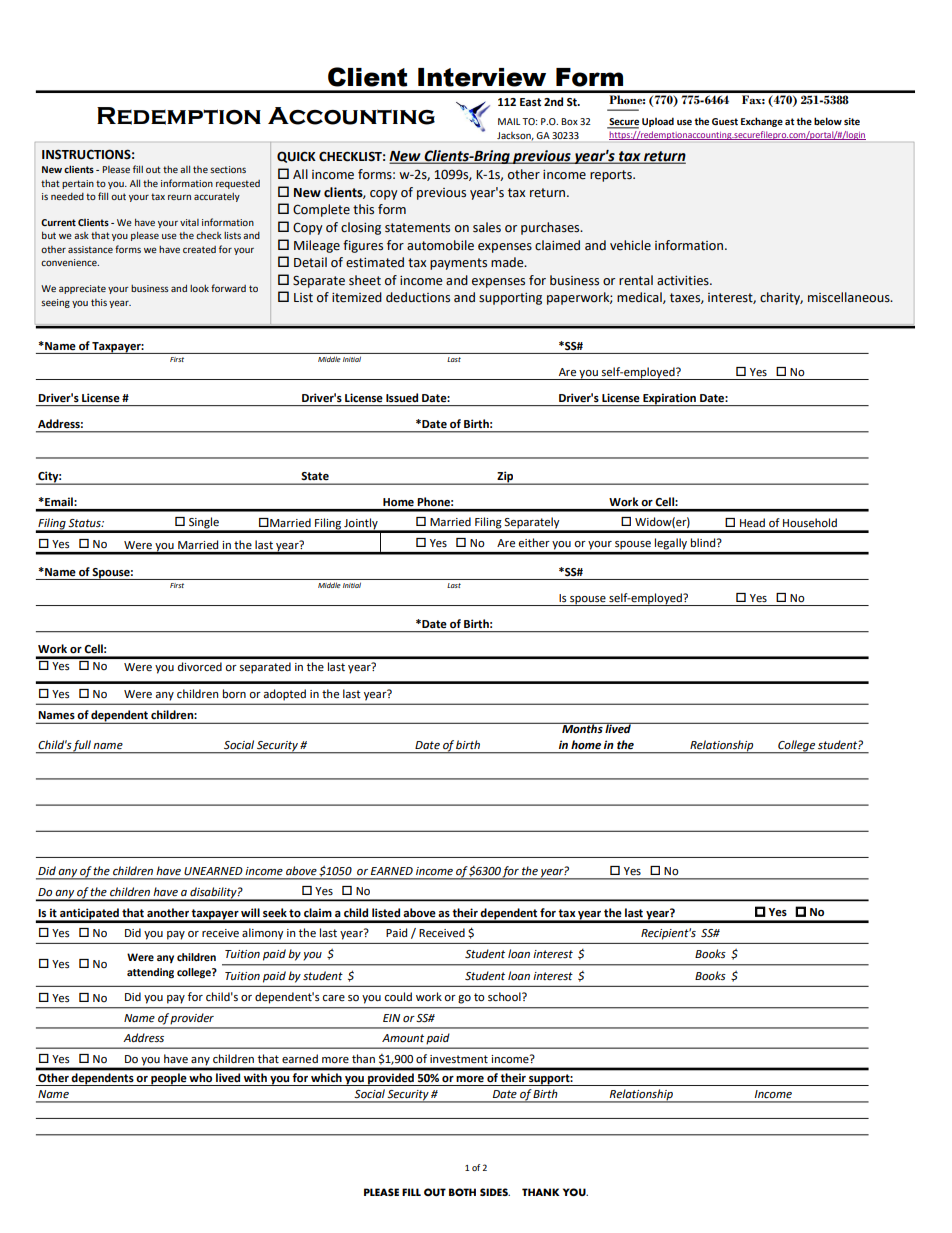  I want to click on investment, so click(459, 1059).
